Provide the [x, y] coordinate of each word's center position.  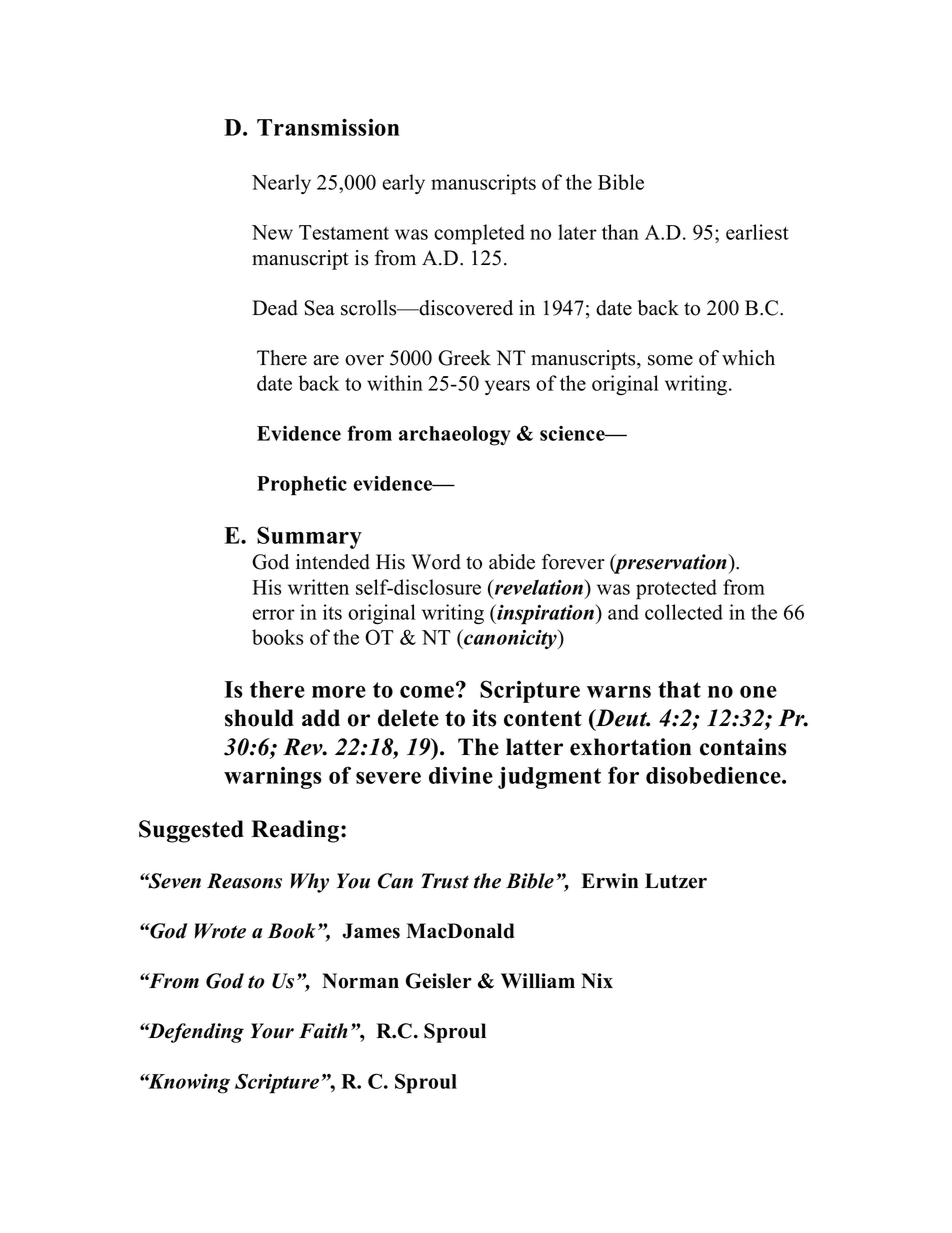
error [273, 614]
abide [512, 562]
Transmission [328, 127]
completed [479, 234]
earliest [757, 232]
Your [272, 1031]
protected [676, 589]
